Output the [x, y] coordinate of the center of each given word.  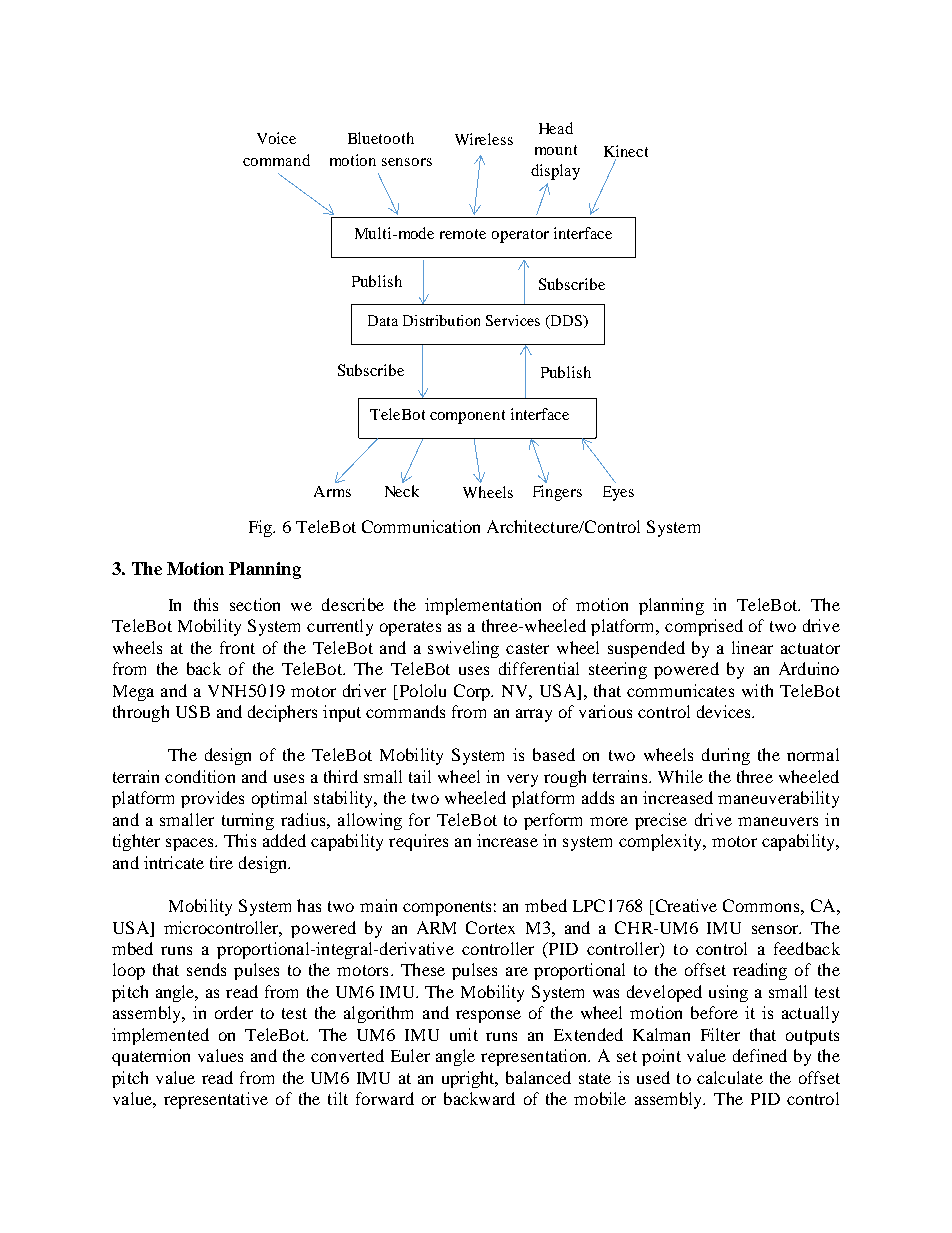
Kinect [626, 151]
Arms [332, 491]
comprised [704, 627]
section [255, 604]
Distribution [441, 320]
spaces [191, 844]
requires [418, 842]
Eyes [618, 493]
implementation [483, 606]
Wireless [484, 139]
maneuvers [778, 821]
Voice [276, 138]
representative [216, 1100]
